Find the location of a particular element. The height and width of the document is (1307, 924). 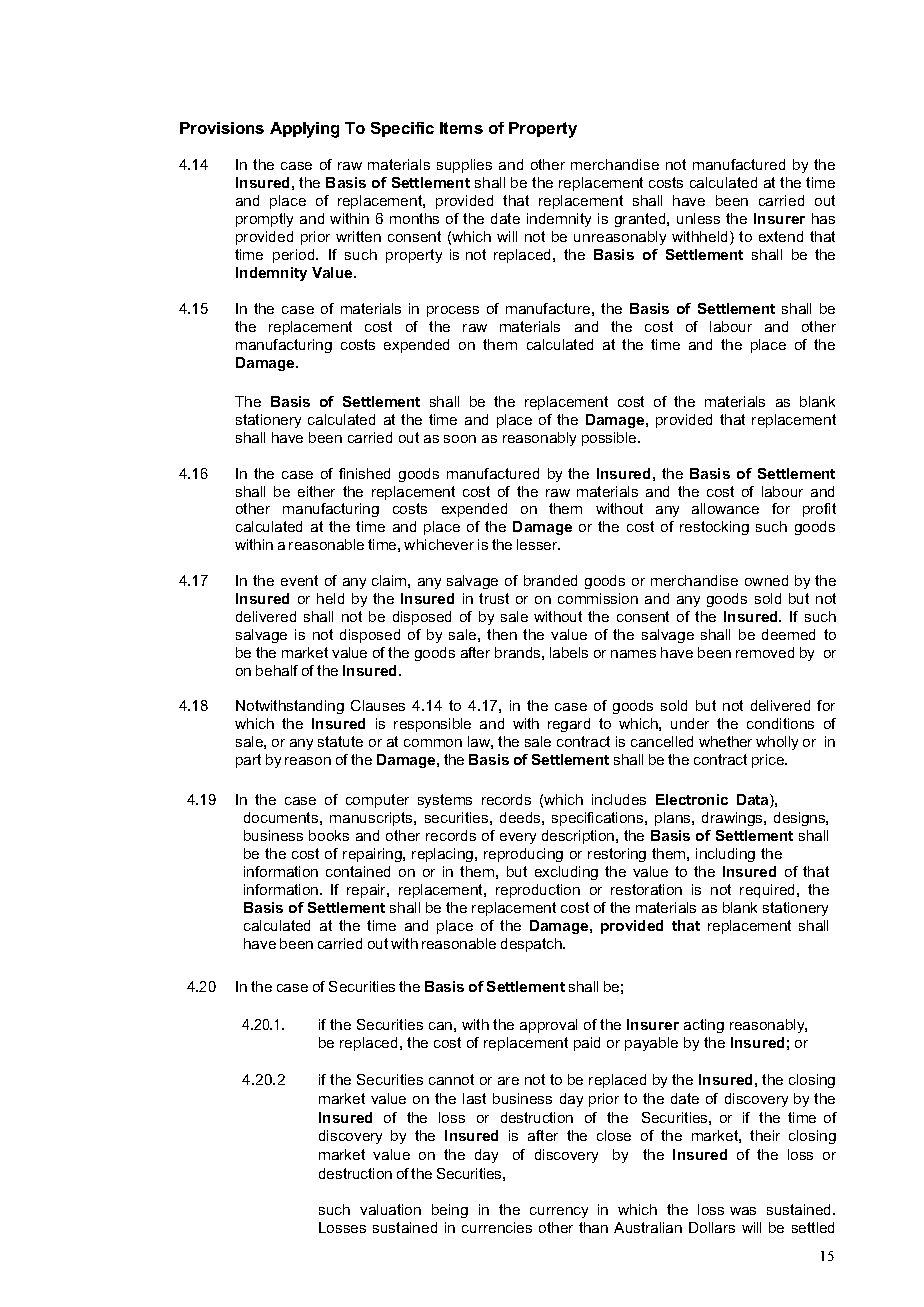

removed is located at coordinates (765, 652).
